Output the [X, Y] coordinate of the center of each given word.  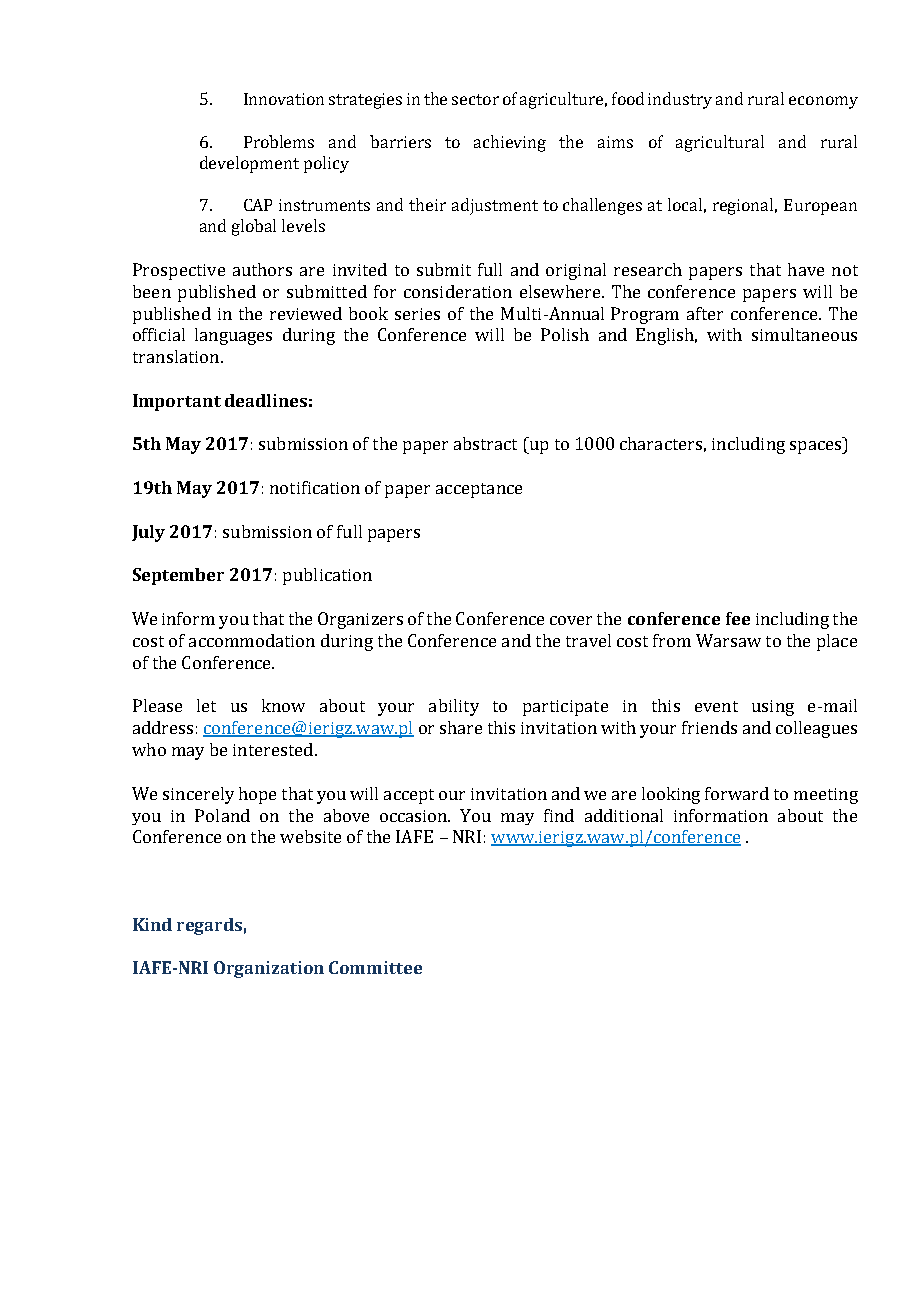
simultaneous [804, 334]
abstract [485, 443]
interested [274, 749]
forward [737, 793]
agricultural [720, 143]
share [461, 727]
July [148, 533]
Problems [279, 141]
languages [233, 336]
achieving [510, 143]
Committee [375, 967]
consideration [458, 291]
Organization [269, 969]
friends [709, 727]
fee [738, 618]
